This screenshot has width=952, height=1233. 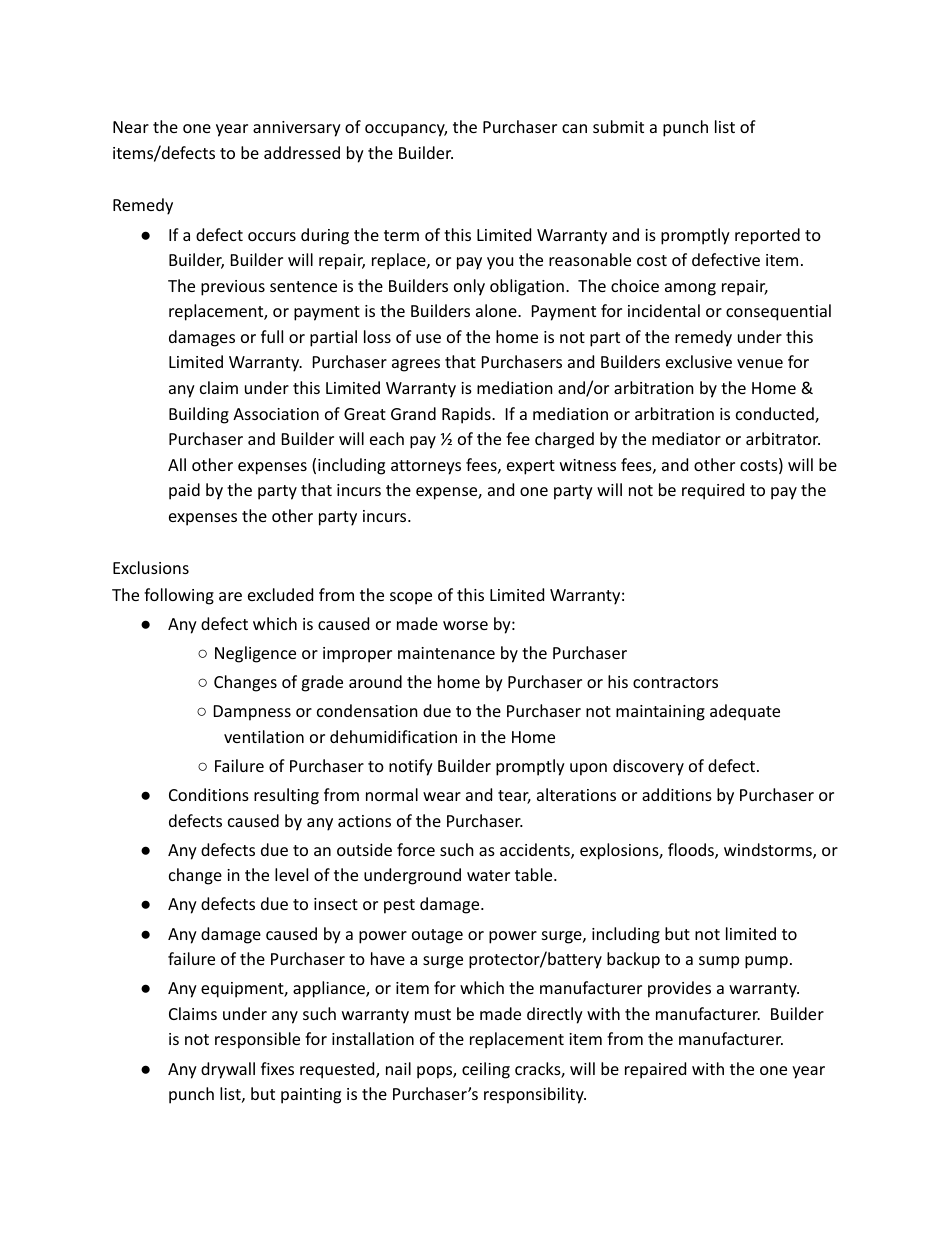 I want to click on Near, so click(x=131, y=127).
